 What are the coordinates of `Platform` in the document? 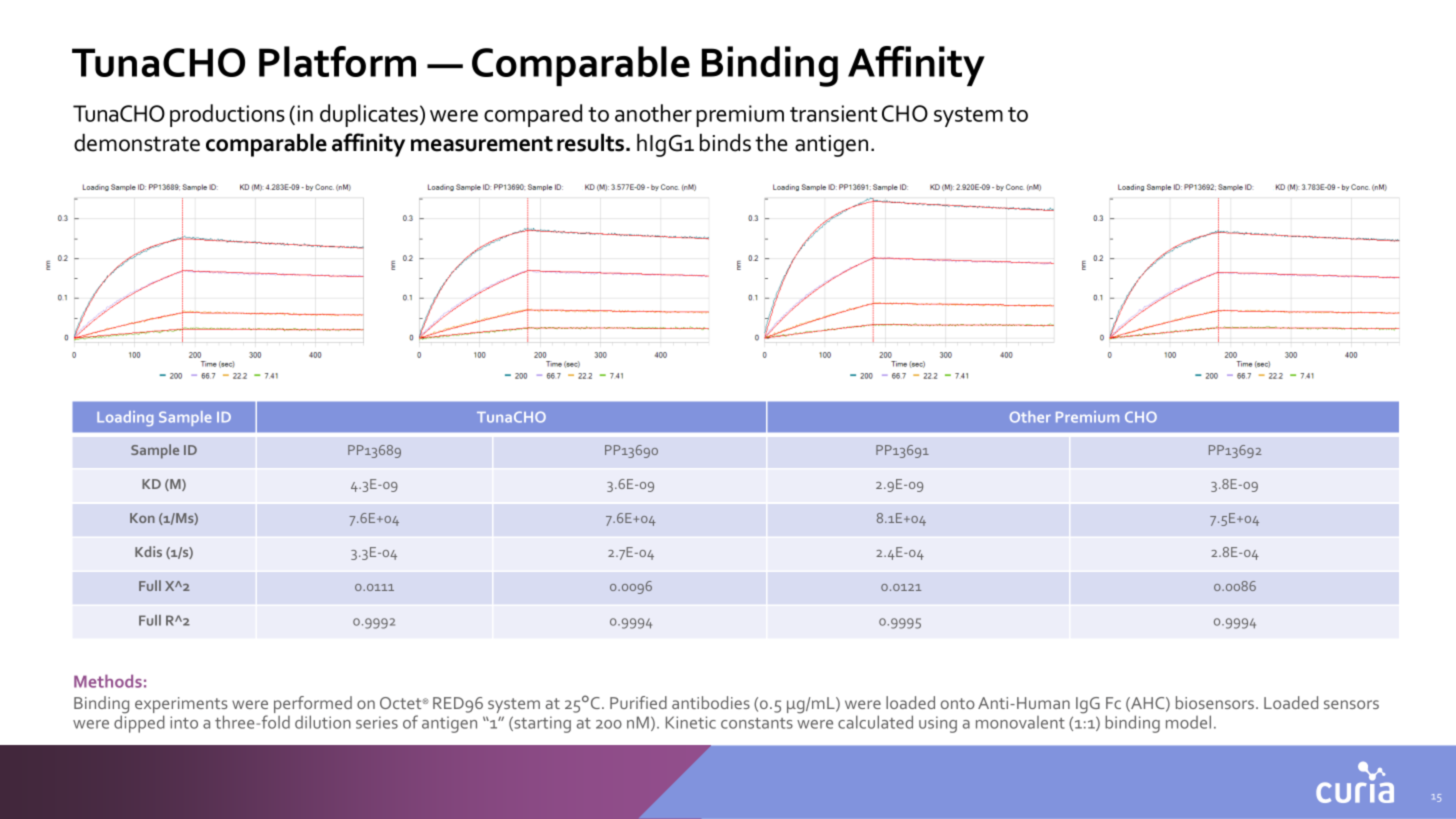 It's located at (337, 61).
